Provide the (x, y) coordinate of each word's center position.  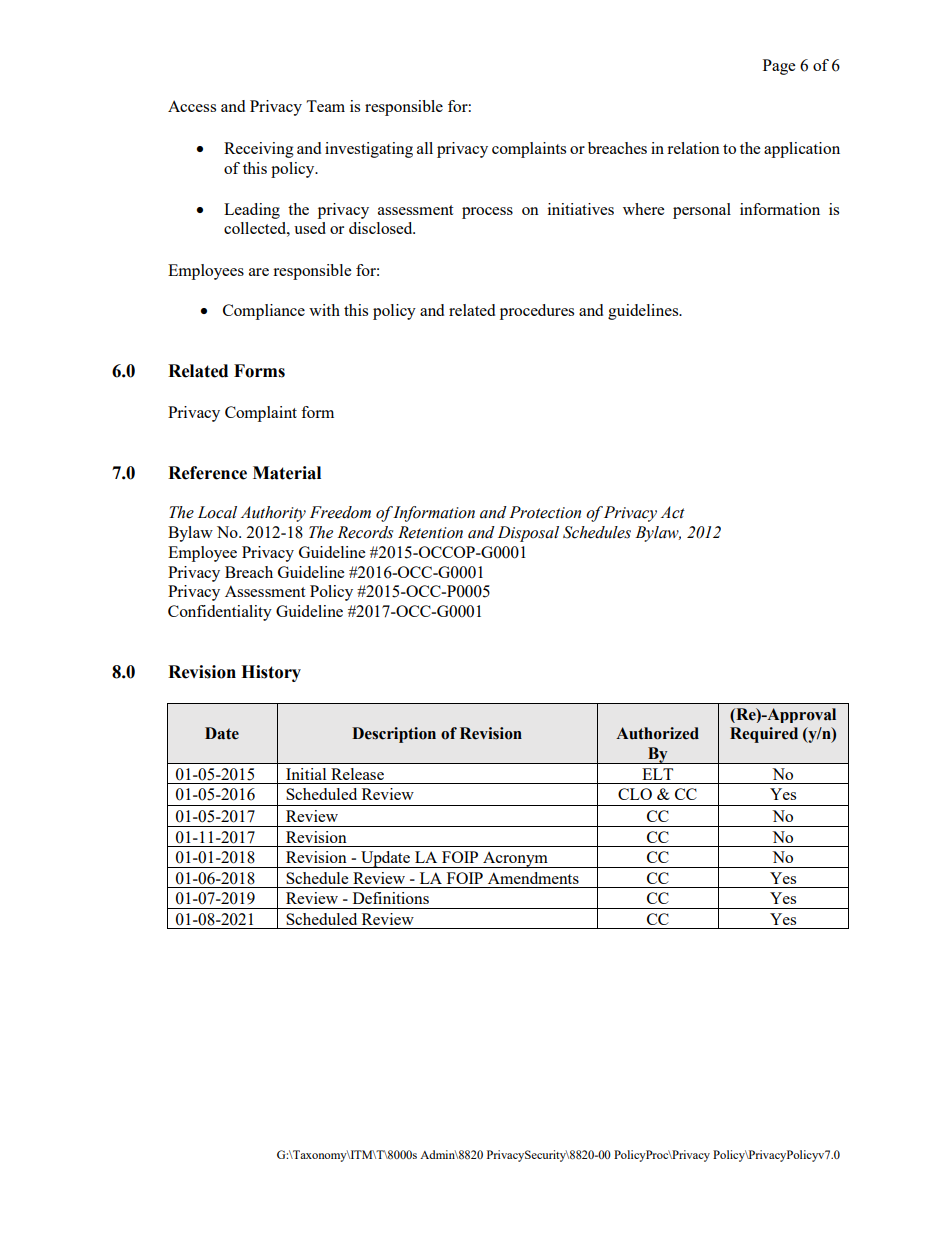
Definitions (391, 898)
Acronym (515, 859)
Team (325, 106)
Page (779, 67)
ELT (657, 774)
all (425, 148)
